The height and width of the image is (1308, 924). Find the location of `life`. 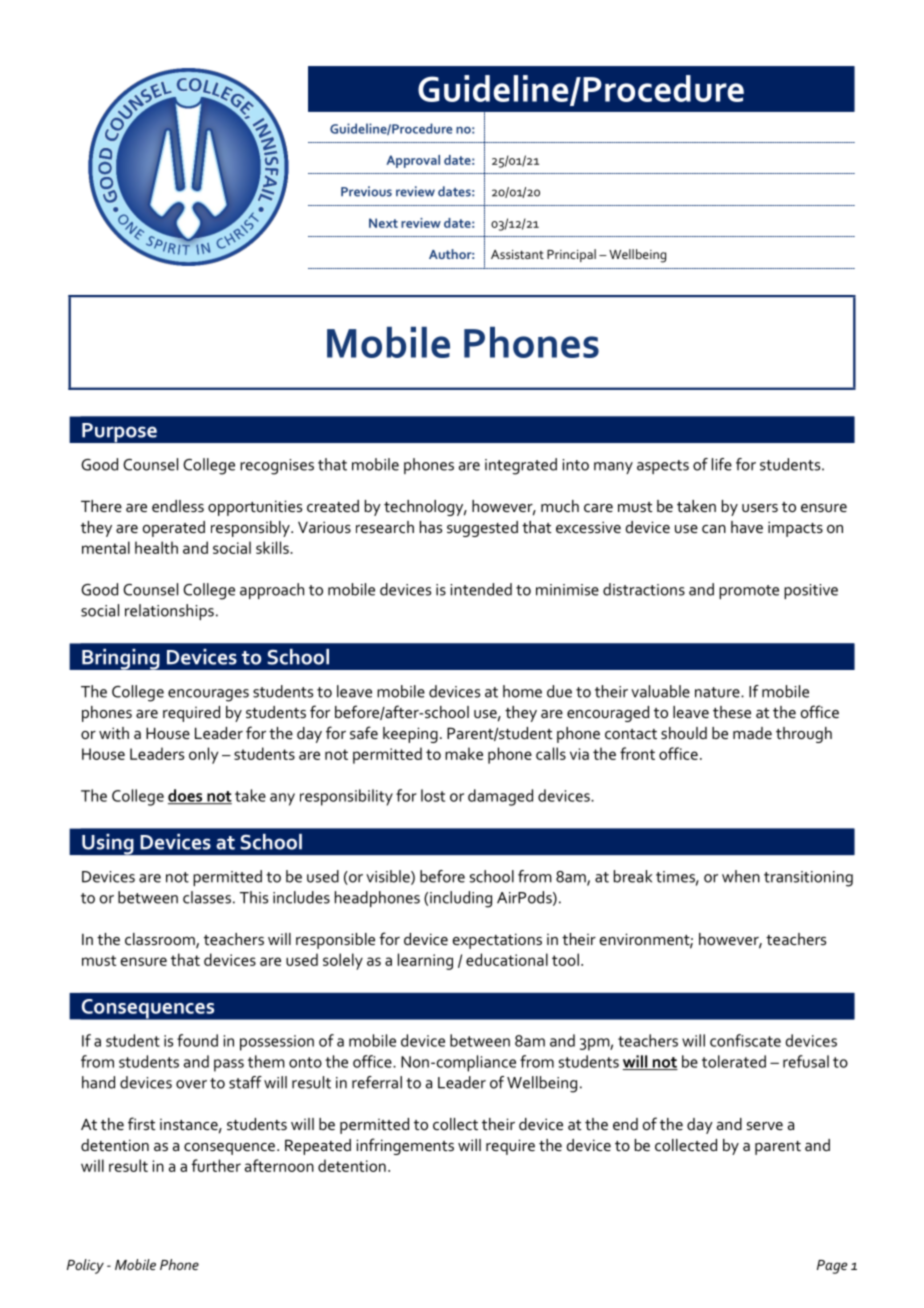

life is located at coordinates (722, 464).
